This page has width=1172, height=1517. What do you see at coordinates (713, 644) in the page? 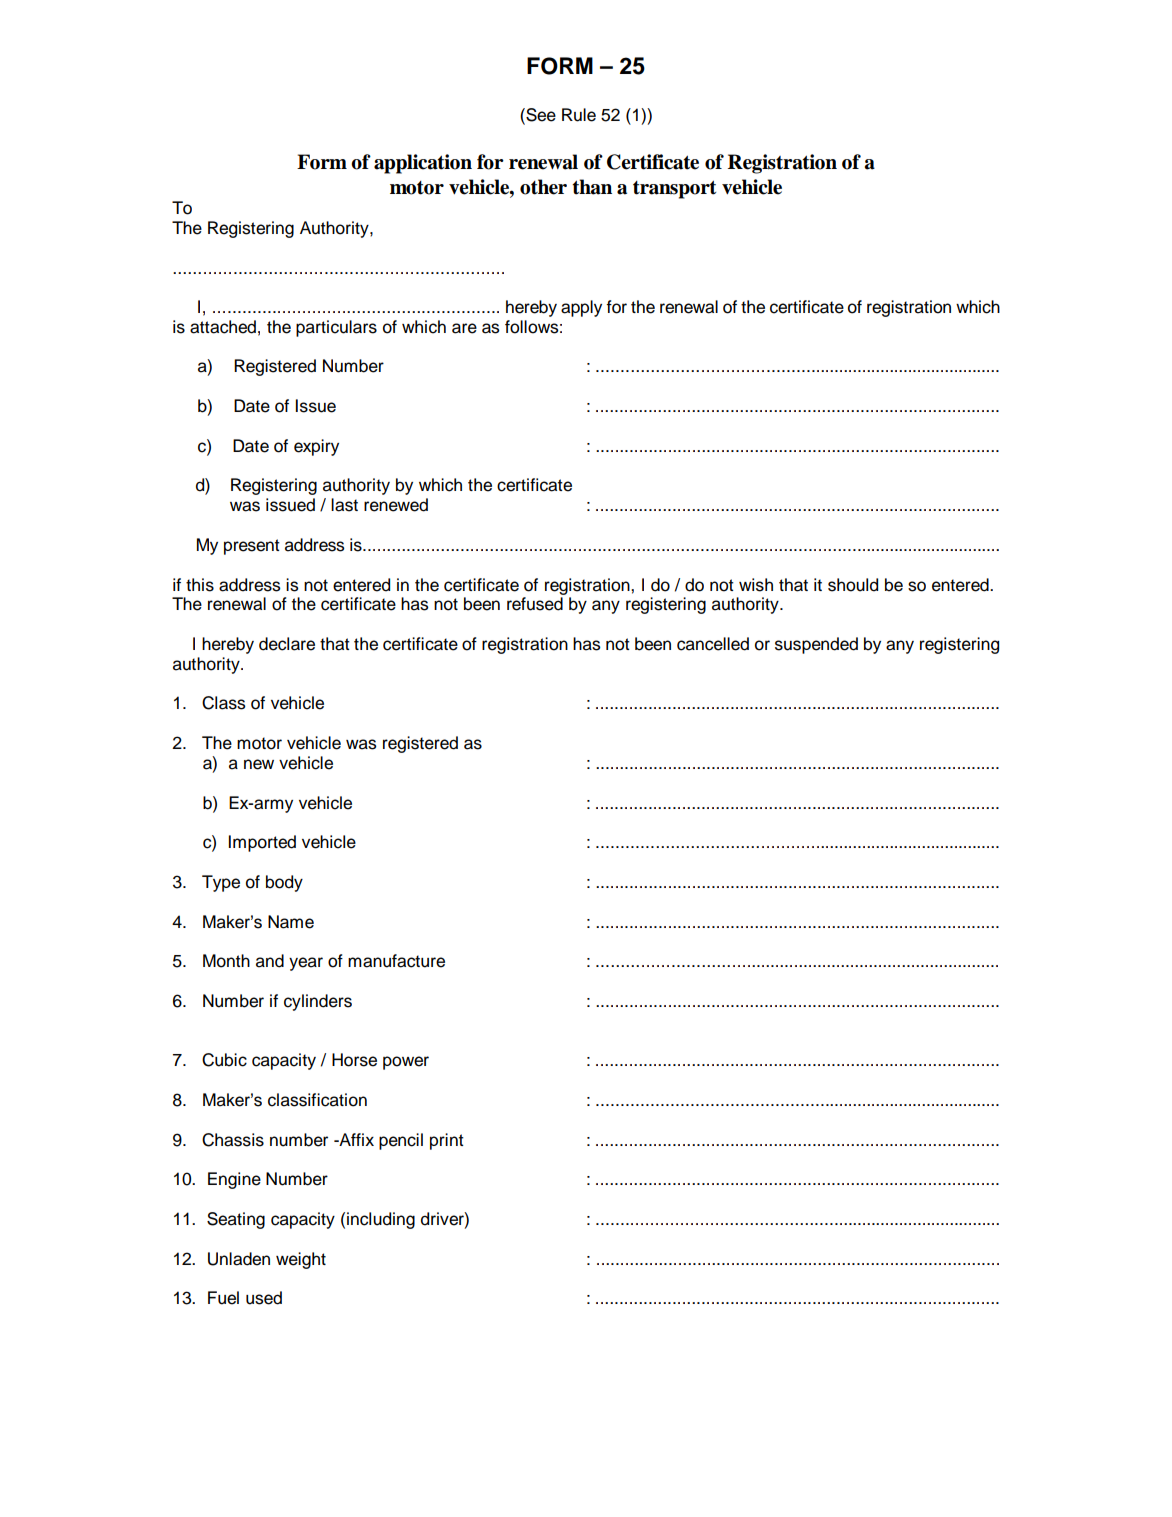
I see `cancelled` at bounding box center [713, 644].
